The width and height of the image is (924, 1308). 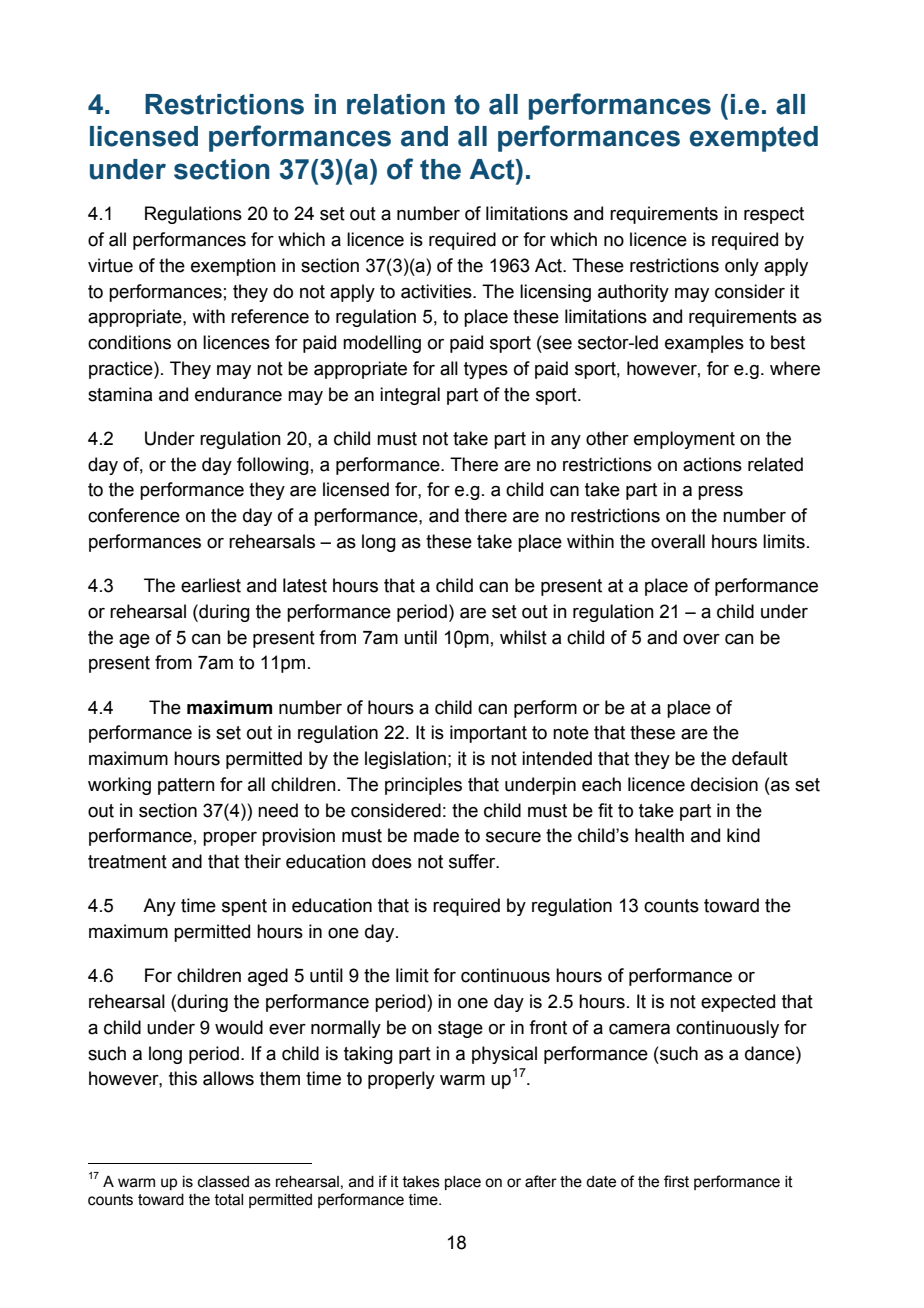 What do you see at coordinates (211, 585) in the image?
I see `earliest` at bounding box center [211, 585].
